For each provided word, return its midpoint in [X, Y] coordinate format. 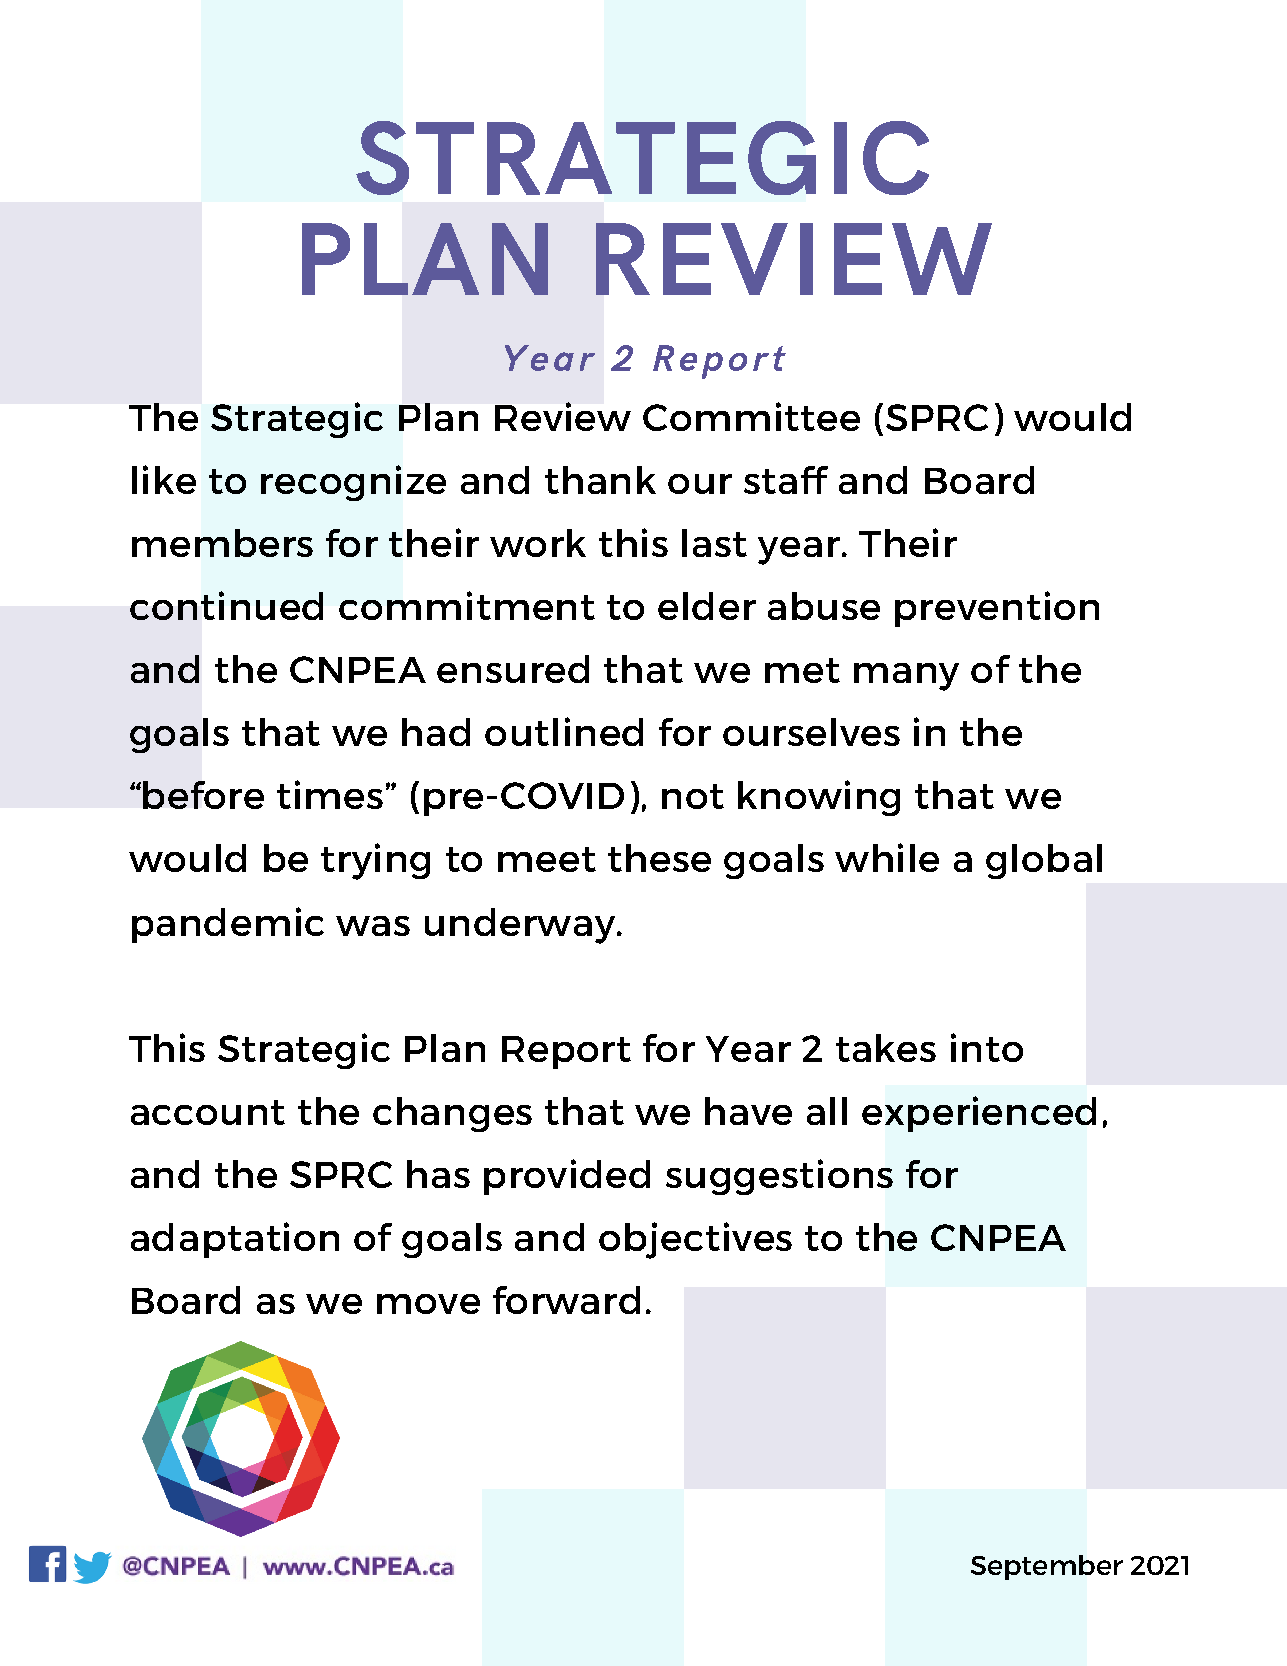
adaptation [235, 1240]
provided [567, 1177]
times [330, 794]
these [659, 858]
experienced [979, 1114]
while [887, 857]
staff [786, 480]
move [428, 1304]
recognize [353, 483]
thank [600, 480]
